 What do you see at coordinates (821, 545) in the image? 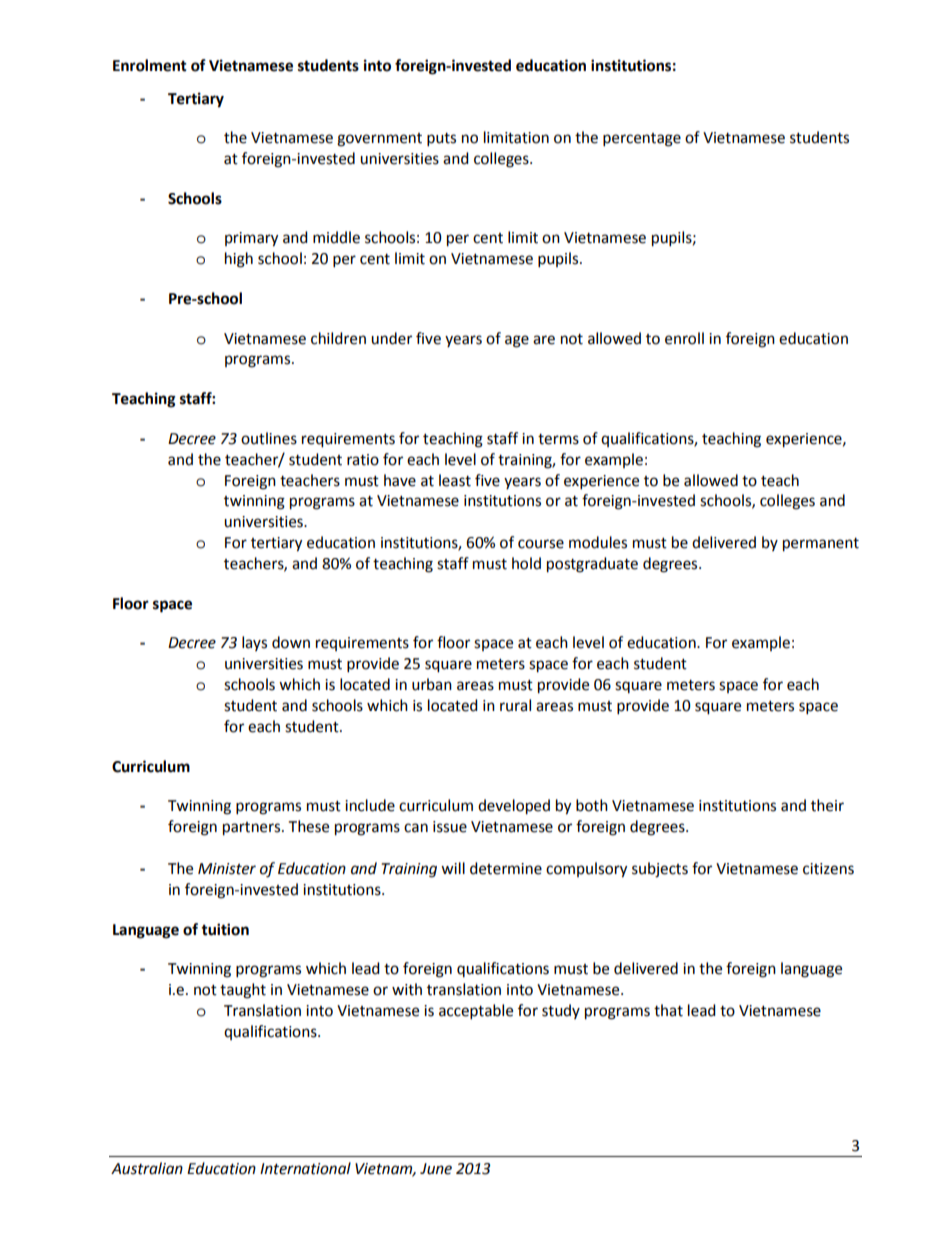
I see `permanent` at bounding box center [821, 545].
